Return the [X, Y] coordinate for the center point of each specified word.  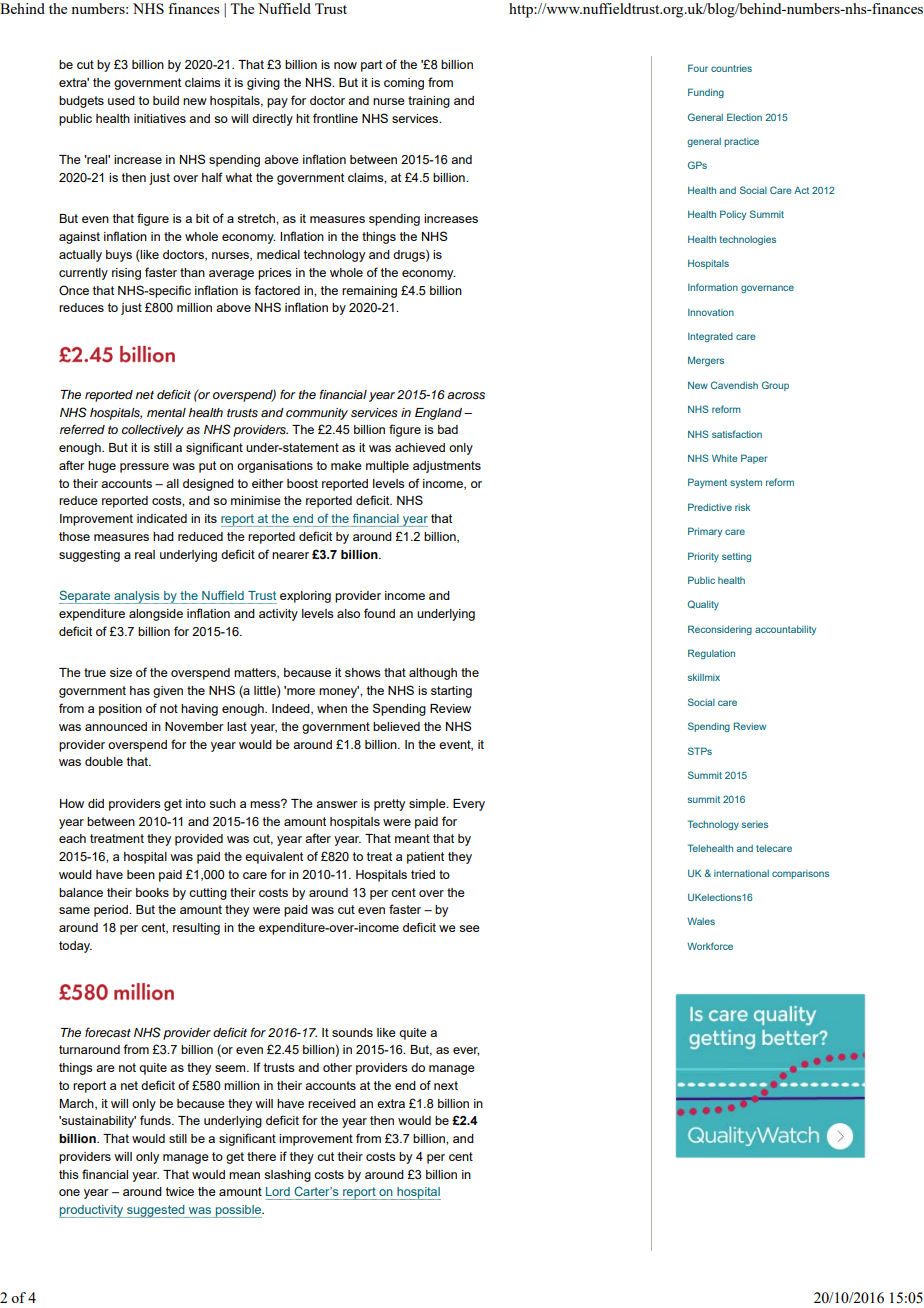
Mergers [706, 361]
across [466, 396]
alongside [156, 615]
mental [166, 412]
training [429, 102]
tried [423, 874]
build [166, 100]
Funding [706, 93]
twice [180, 1191]
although [433, 674]
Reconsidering [720, 630]
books [152, 892]
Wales [701, 921]
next [446, 1085]
